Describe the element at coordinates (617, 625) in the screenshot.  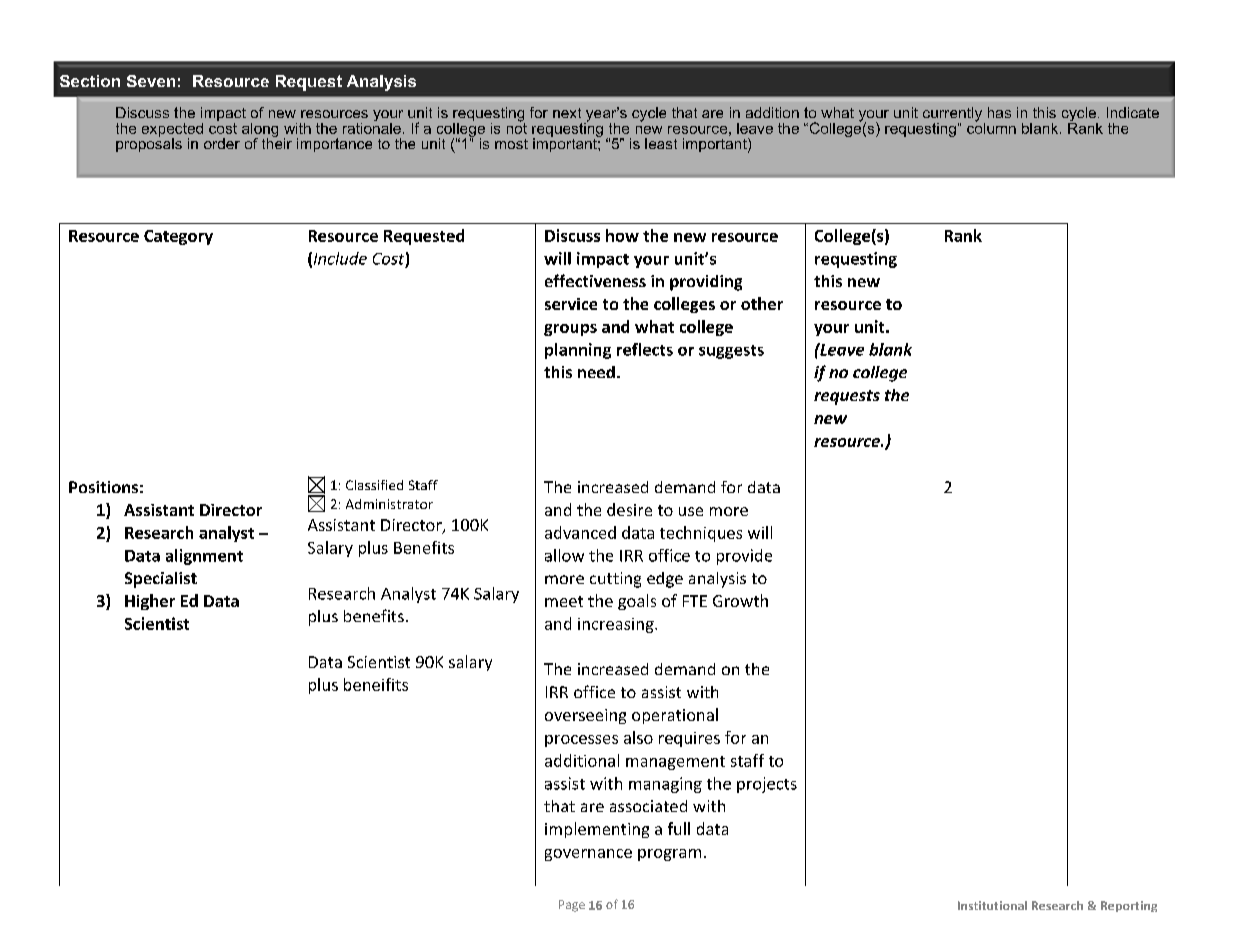
I see `increasing` at that location.
